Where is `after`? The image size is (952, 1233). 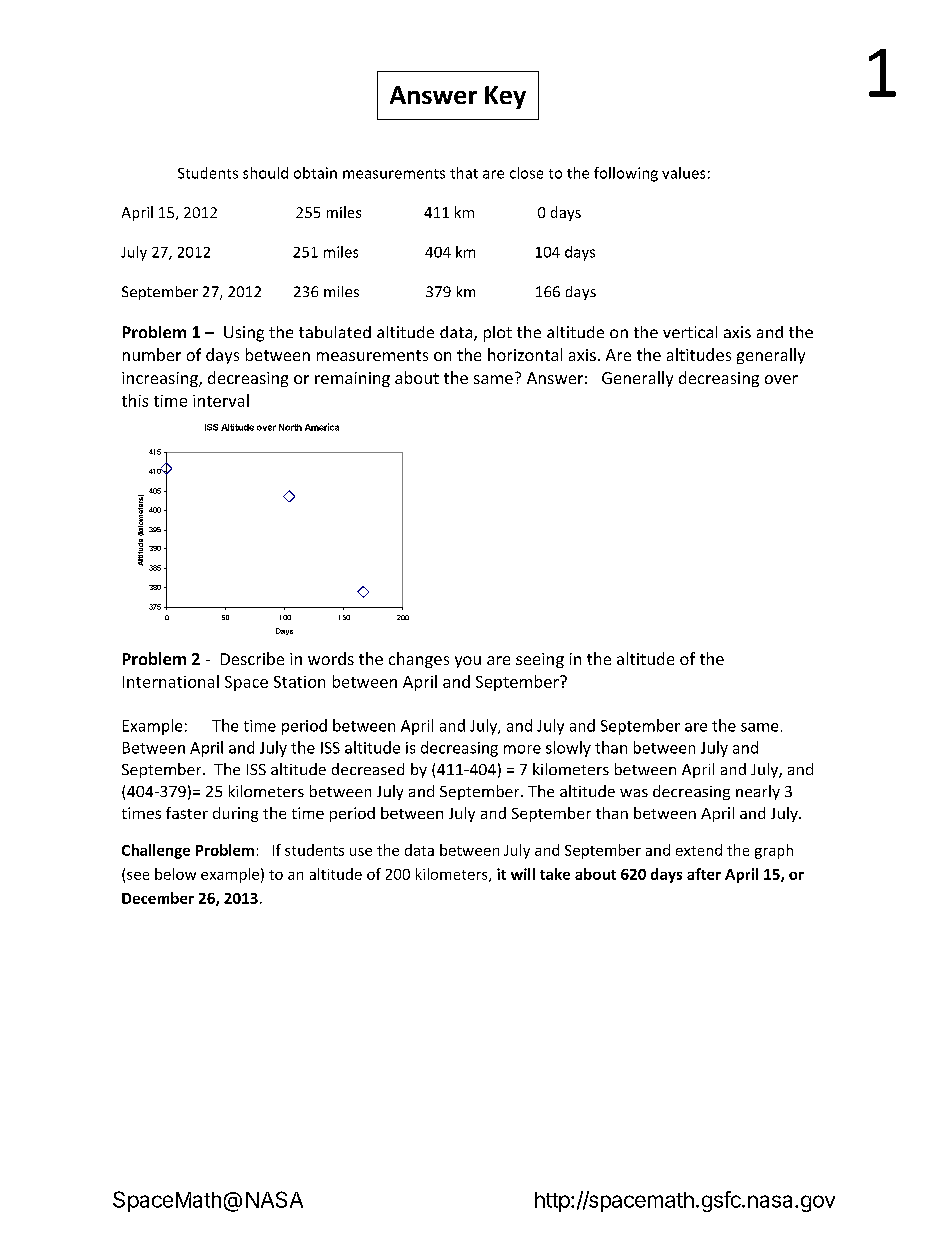 after is located at coordinates (704, 874).
